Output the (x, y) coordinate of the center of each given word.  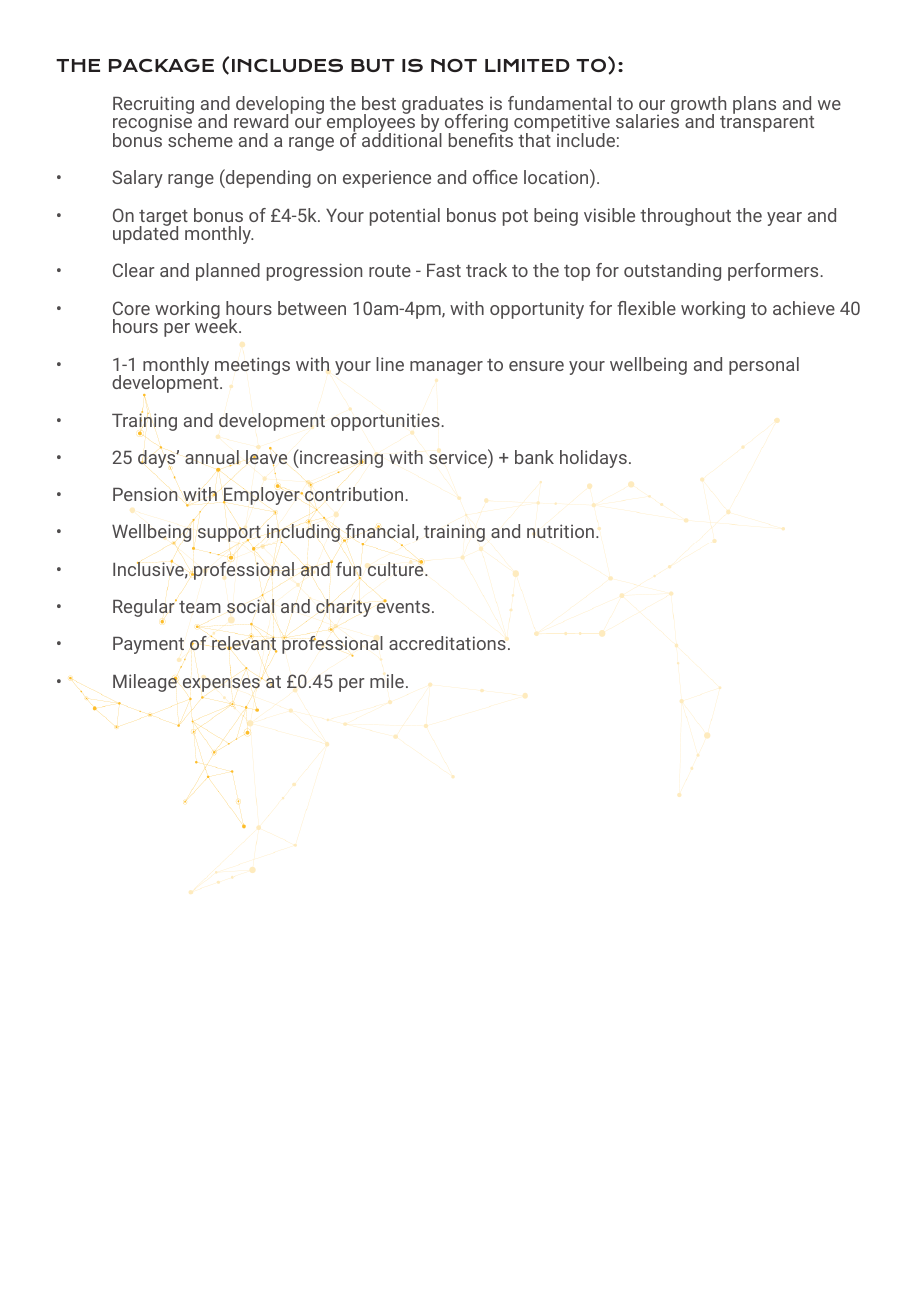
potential (405, 217)
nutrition (560, 531)
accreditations (447, 643)
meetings (252, 366)
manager (446, 368)
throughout (685, 217)
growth (698, 106)
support (229, 534)
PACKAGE (161, 65)
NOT (454, 65)
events (403, 606)
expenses (222, 684)
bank (534, 457)
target (163, 219)
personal (764, 366)
